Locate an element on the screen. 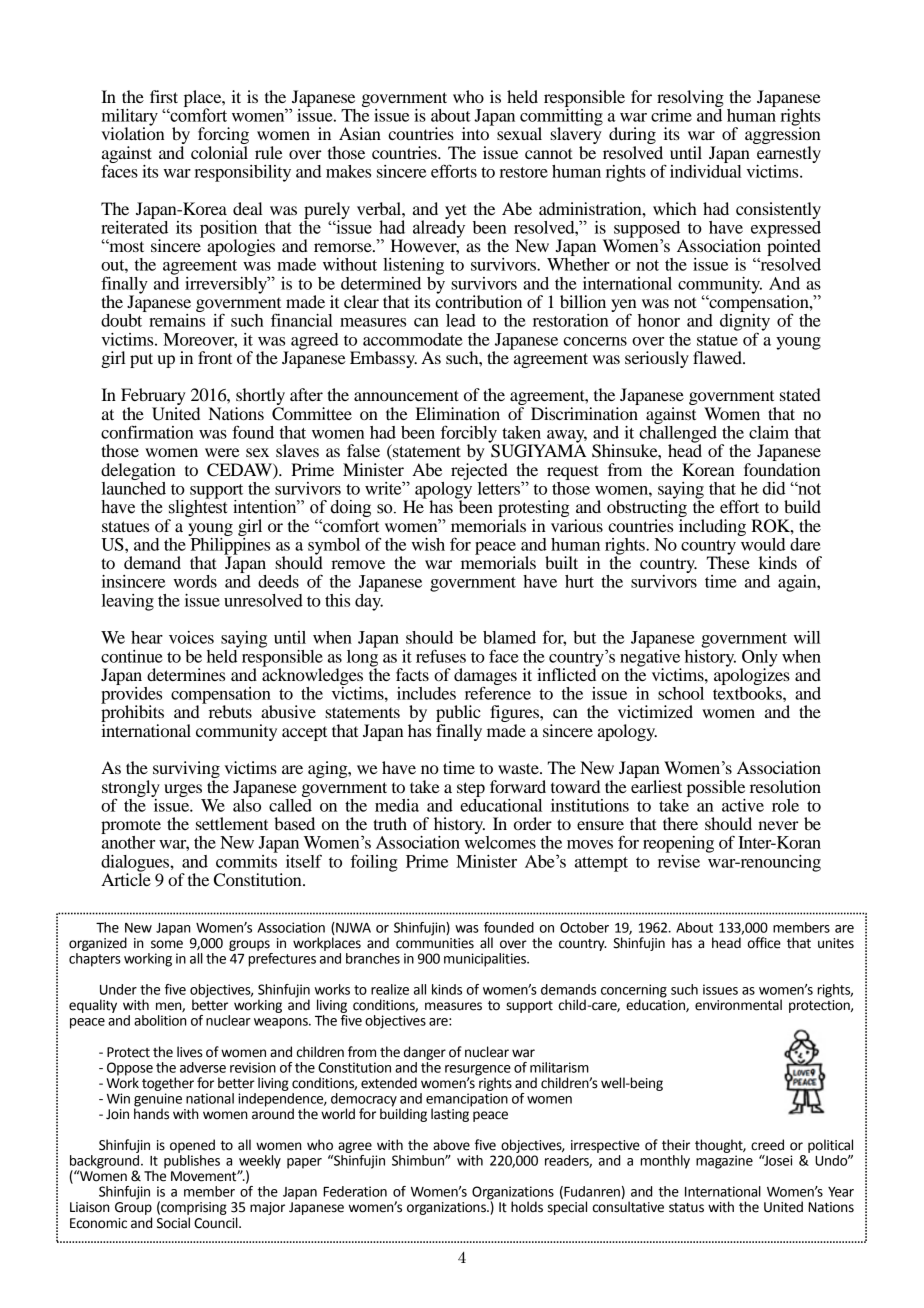 The image size is (924, 1308). stated is located at coordinates (800, 394).
